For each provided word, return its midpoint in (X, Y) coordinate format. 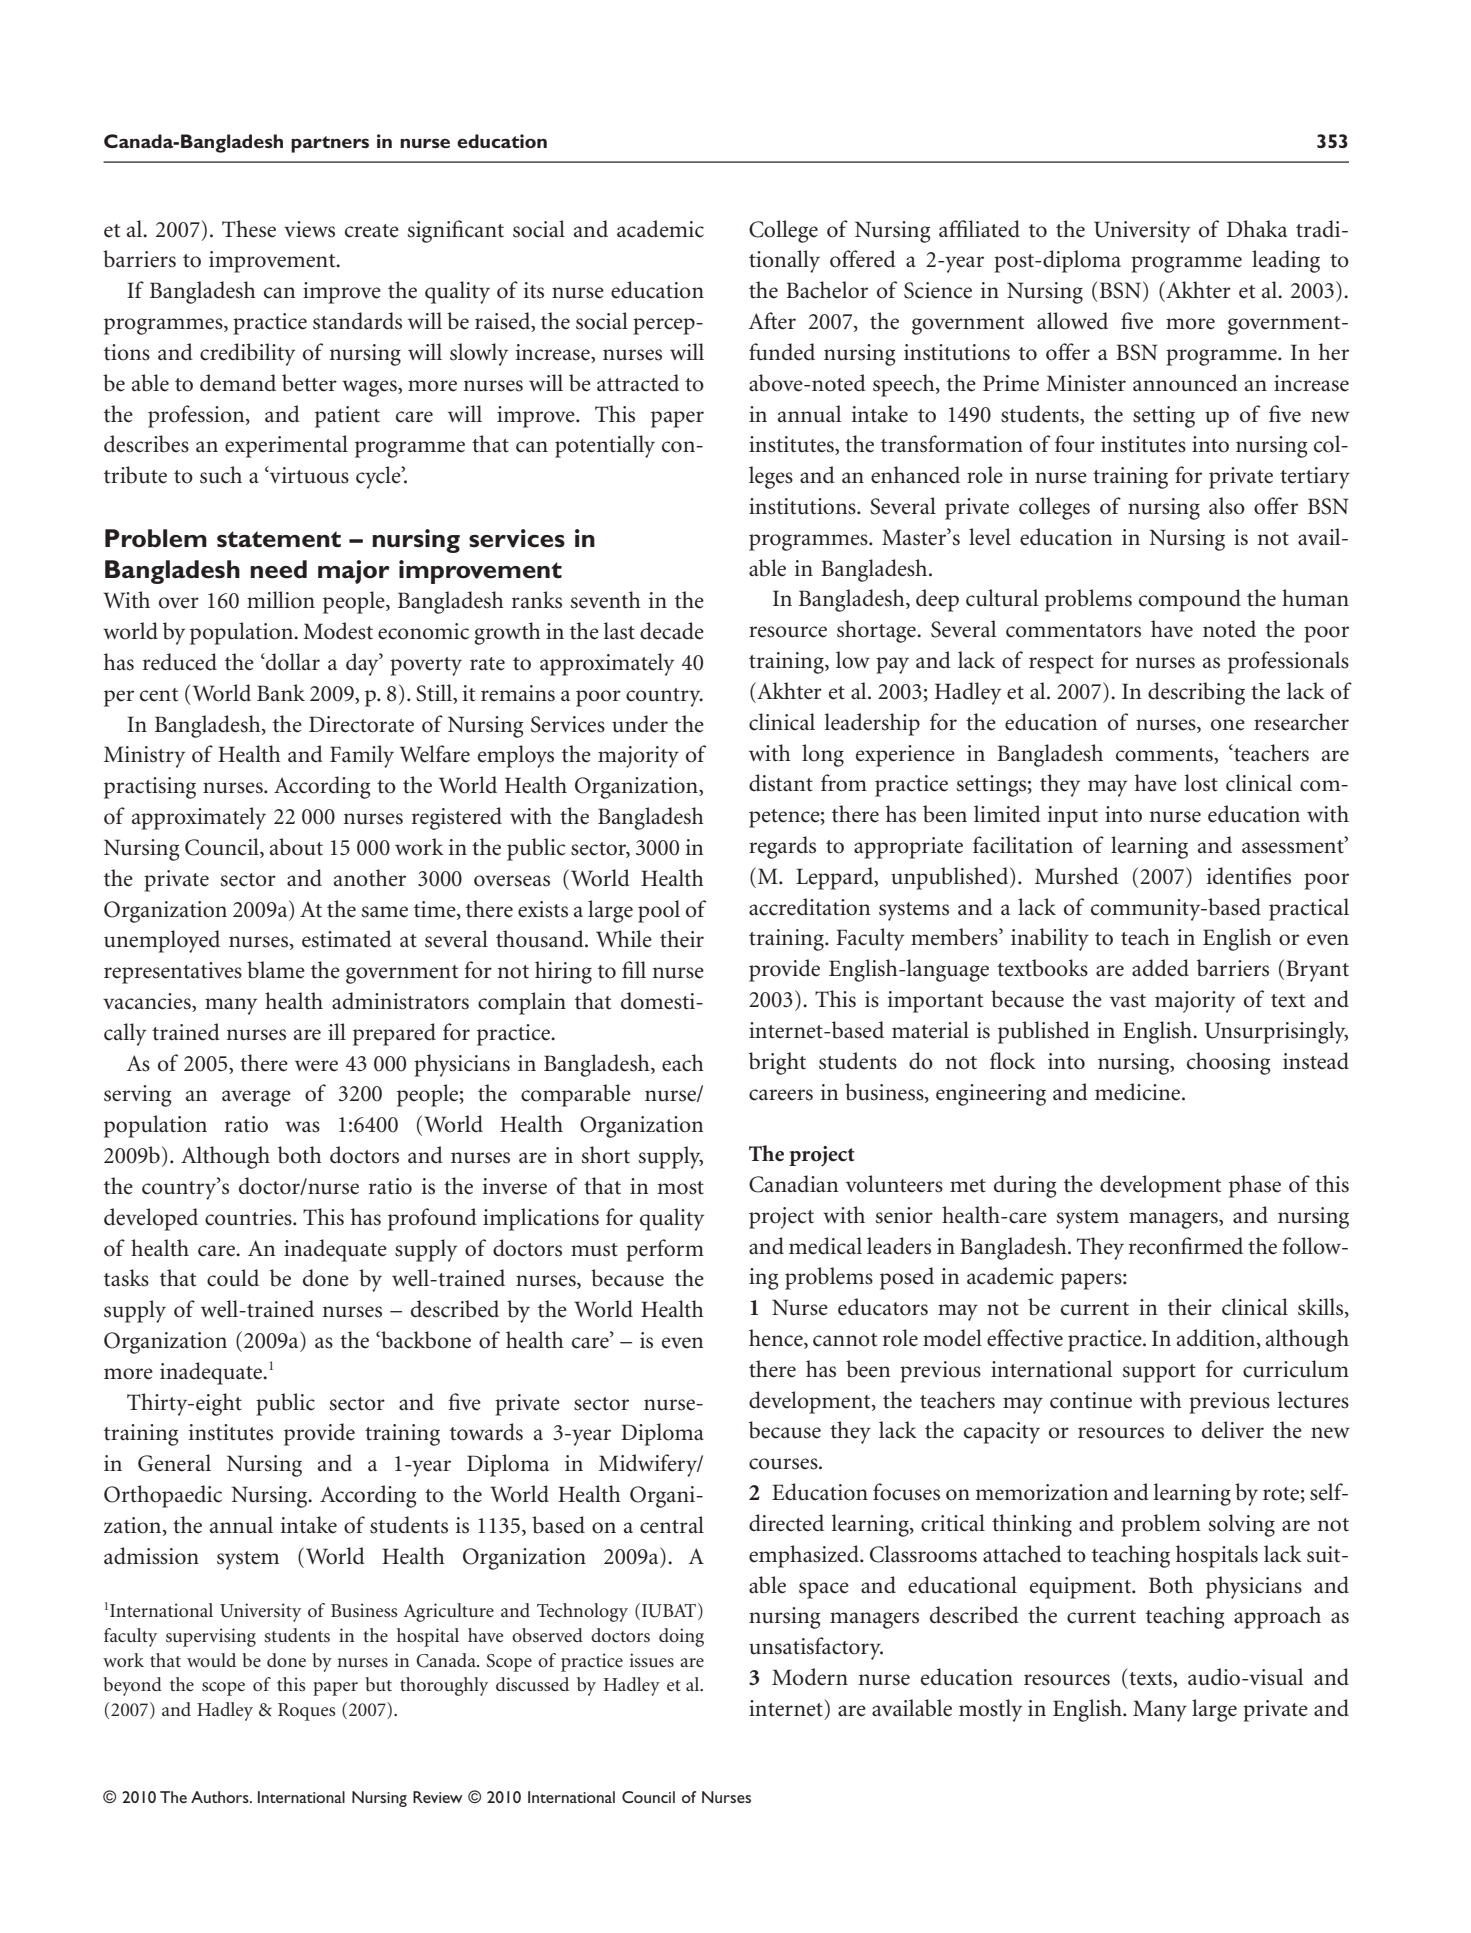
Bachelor (827, 290)
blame (276, 970)
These (249, 229)
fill (634, 969)
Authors (221, 1797)
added (1160, 968)
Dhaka (1257, 228)
